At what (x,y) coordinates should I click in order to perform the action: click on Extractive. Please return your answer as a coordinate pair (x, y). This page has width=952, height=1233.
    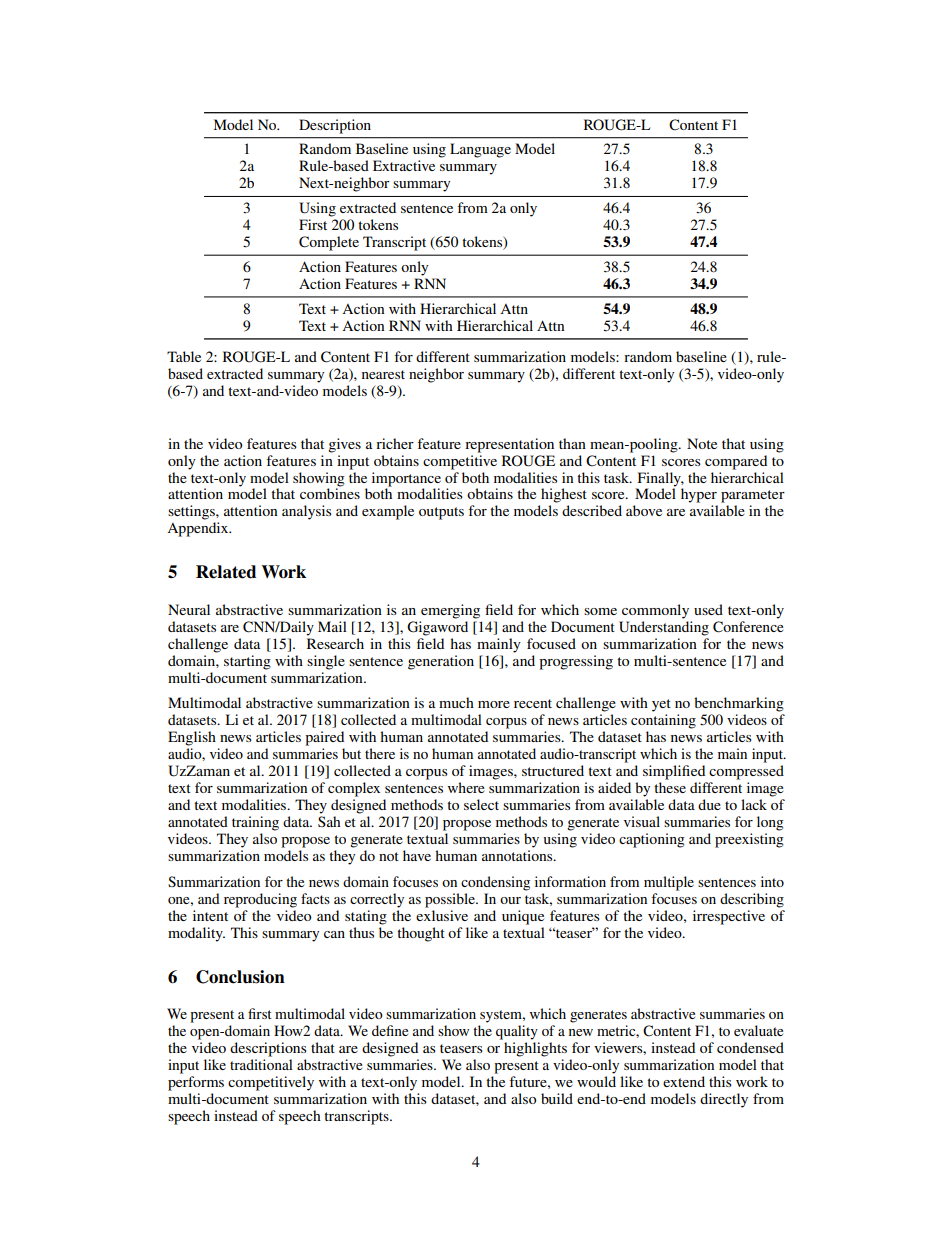
    Looking at the image, I should click on (404, 165).
